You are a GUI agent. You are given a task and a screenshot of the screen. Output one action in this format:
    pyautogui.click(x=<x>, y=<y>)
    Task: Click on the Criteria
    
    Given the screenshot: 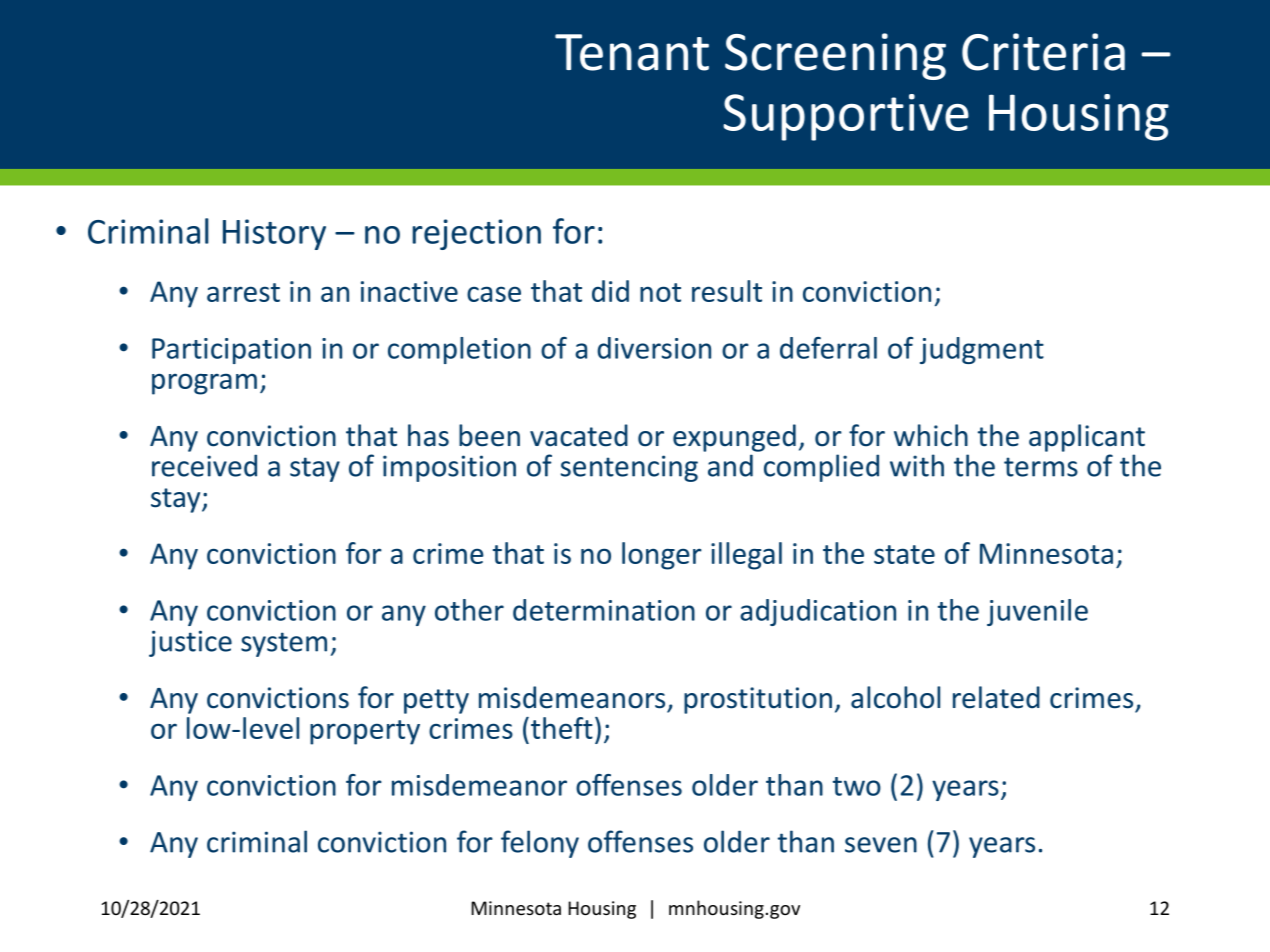 What is the action you would take?
    pyautogui.click(x=1043, y=52)
